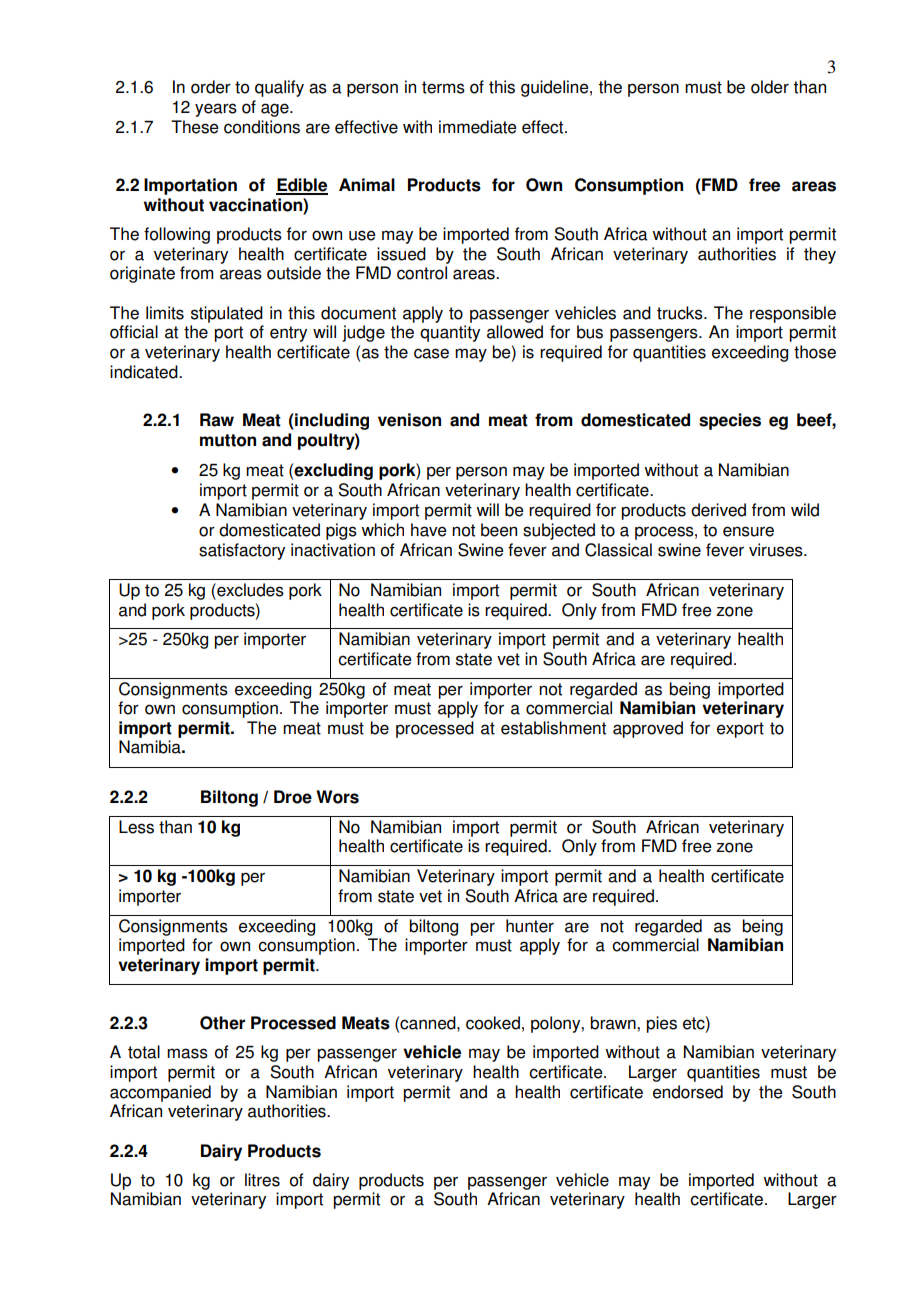 This page has width=924, height=1308. Describe the element at coordinates (770, 87) in the page. I see `older` at that location.
